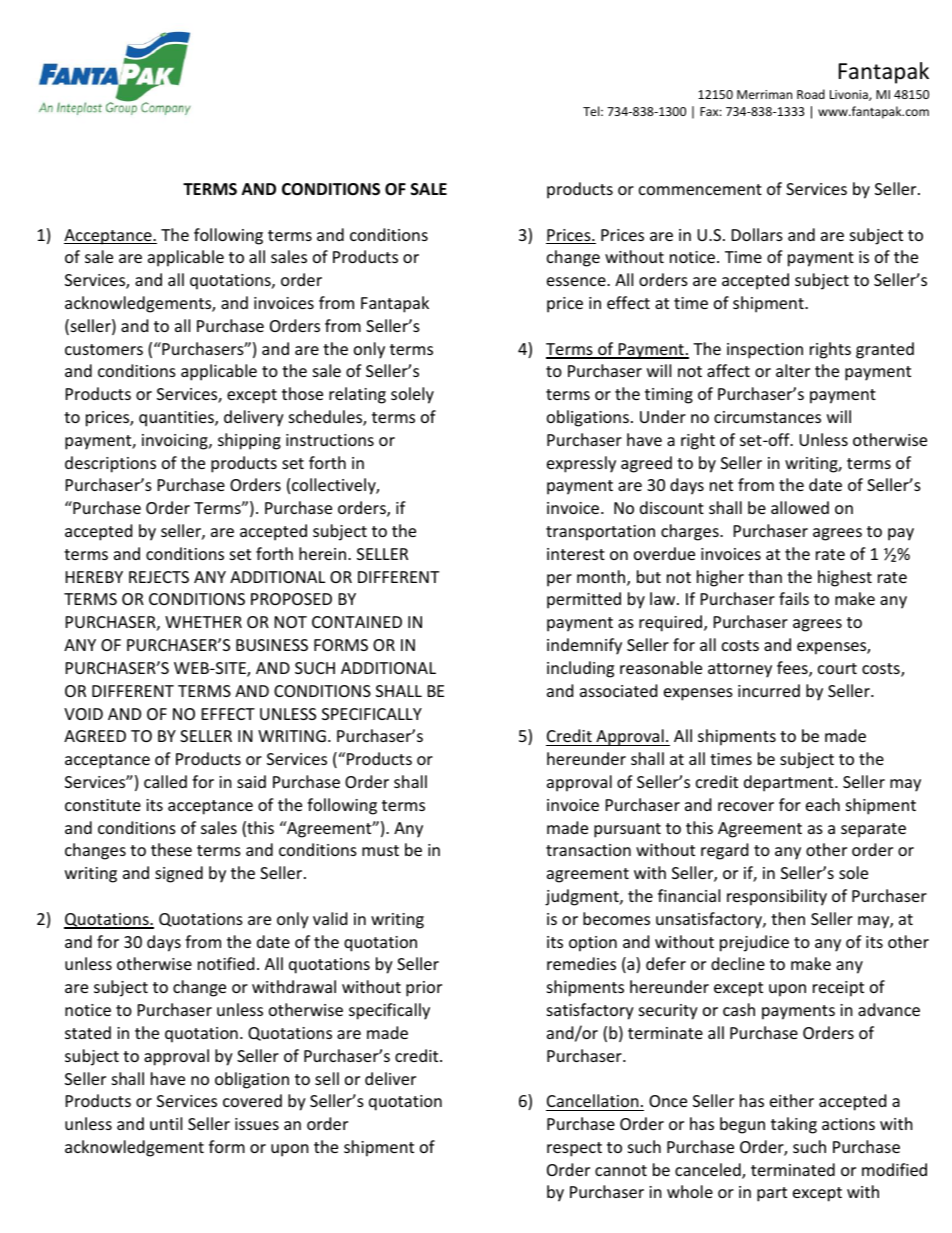  I want to click on allowed, so click(800, 507).
